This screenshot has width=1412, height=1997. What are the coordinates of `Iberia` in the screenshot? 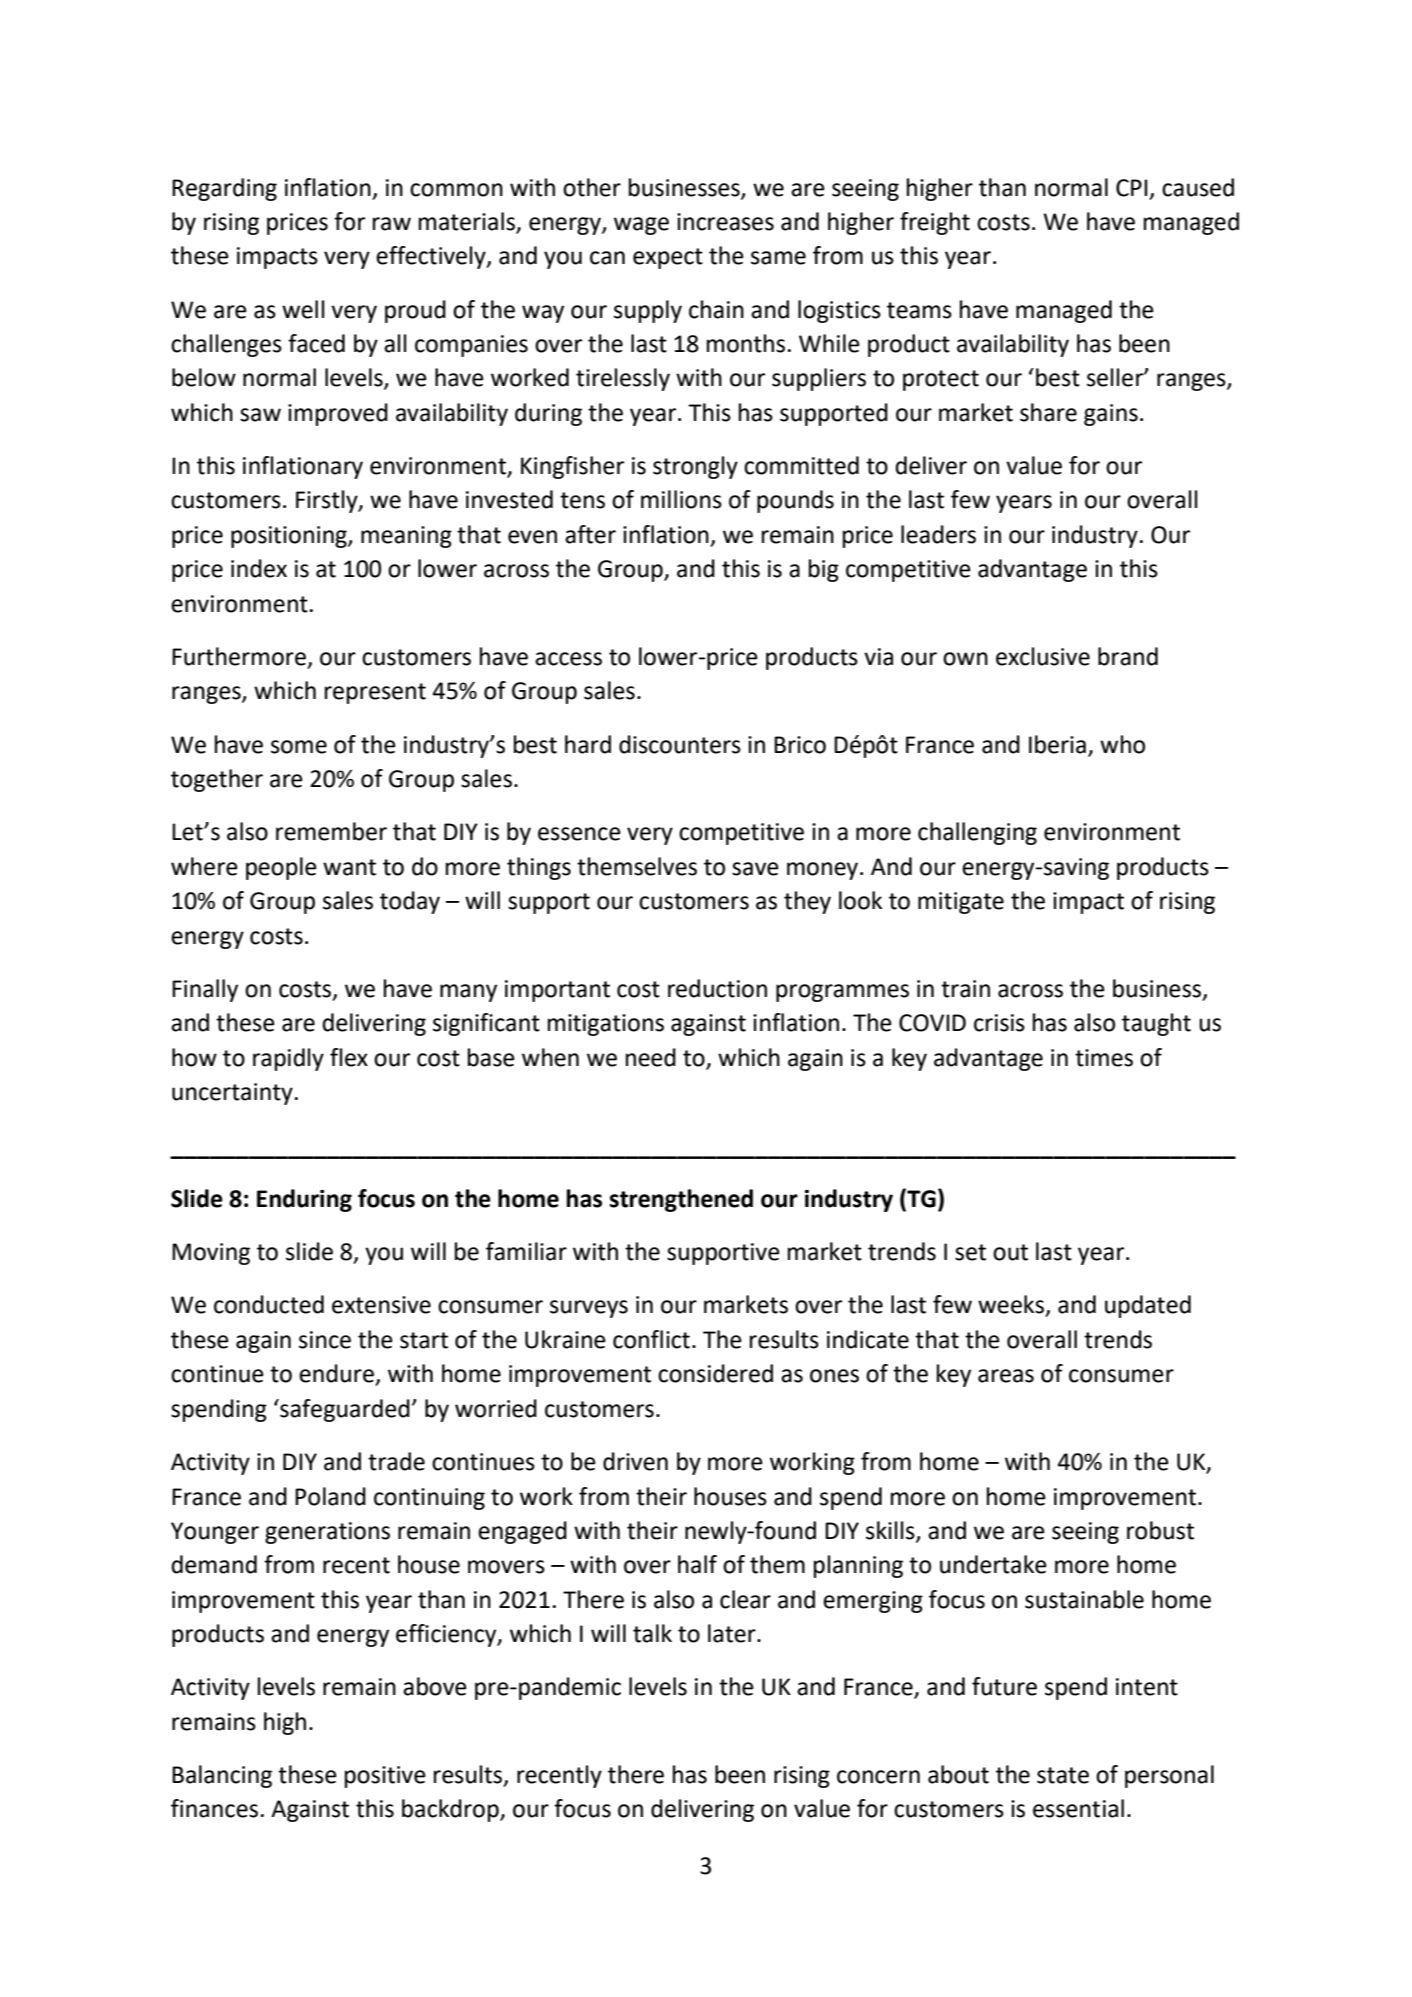 It's located at (1057, 744).
